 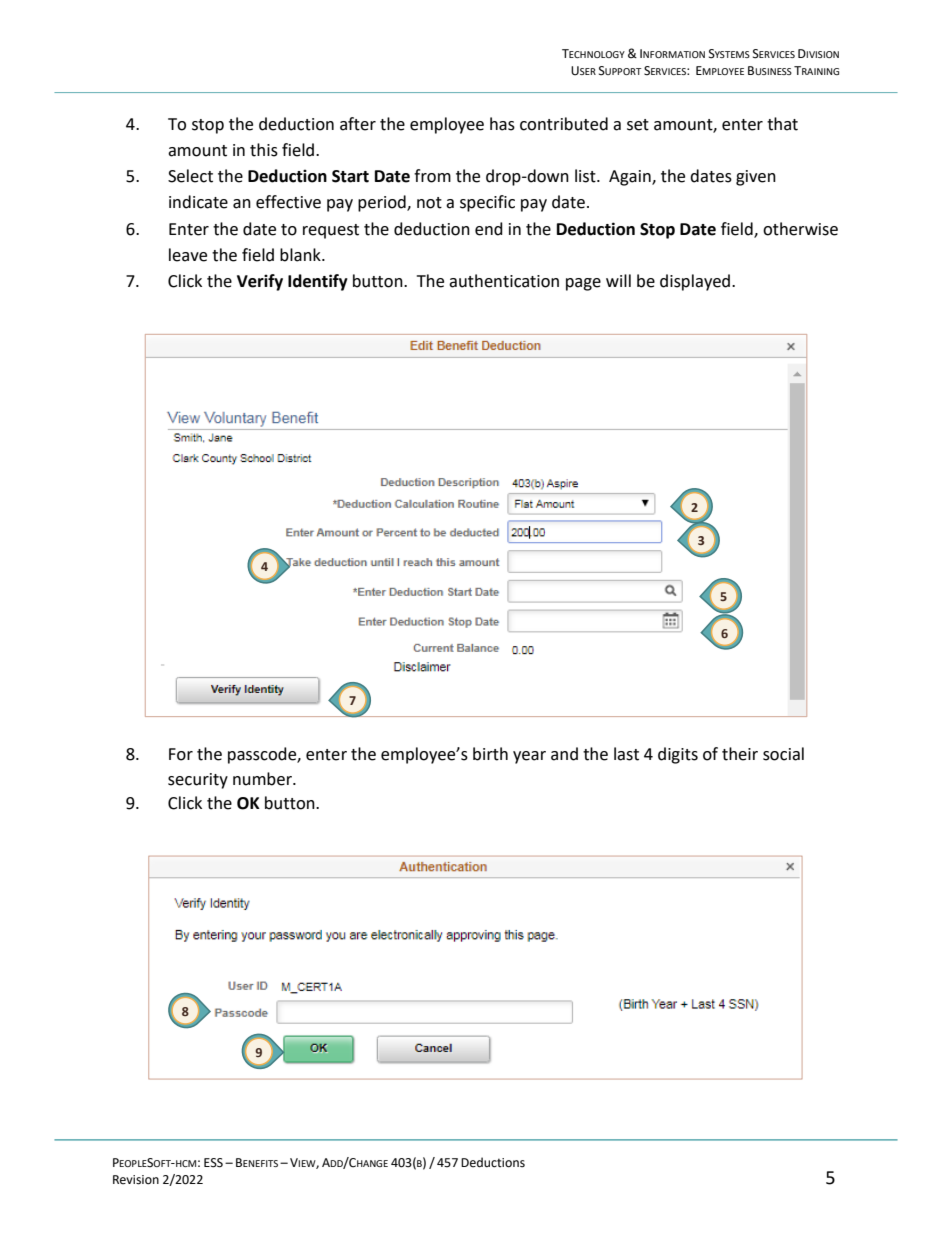 What do you see at coordinates (260, 282) in the image?
I see `Verify` at bounding box center [260, 282].
